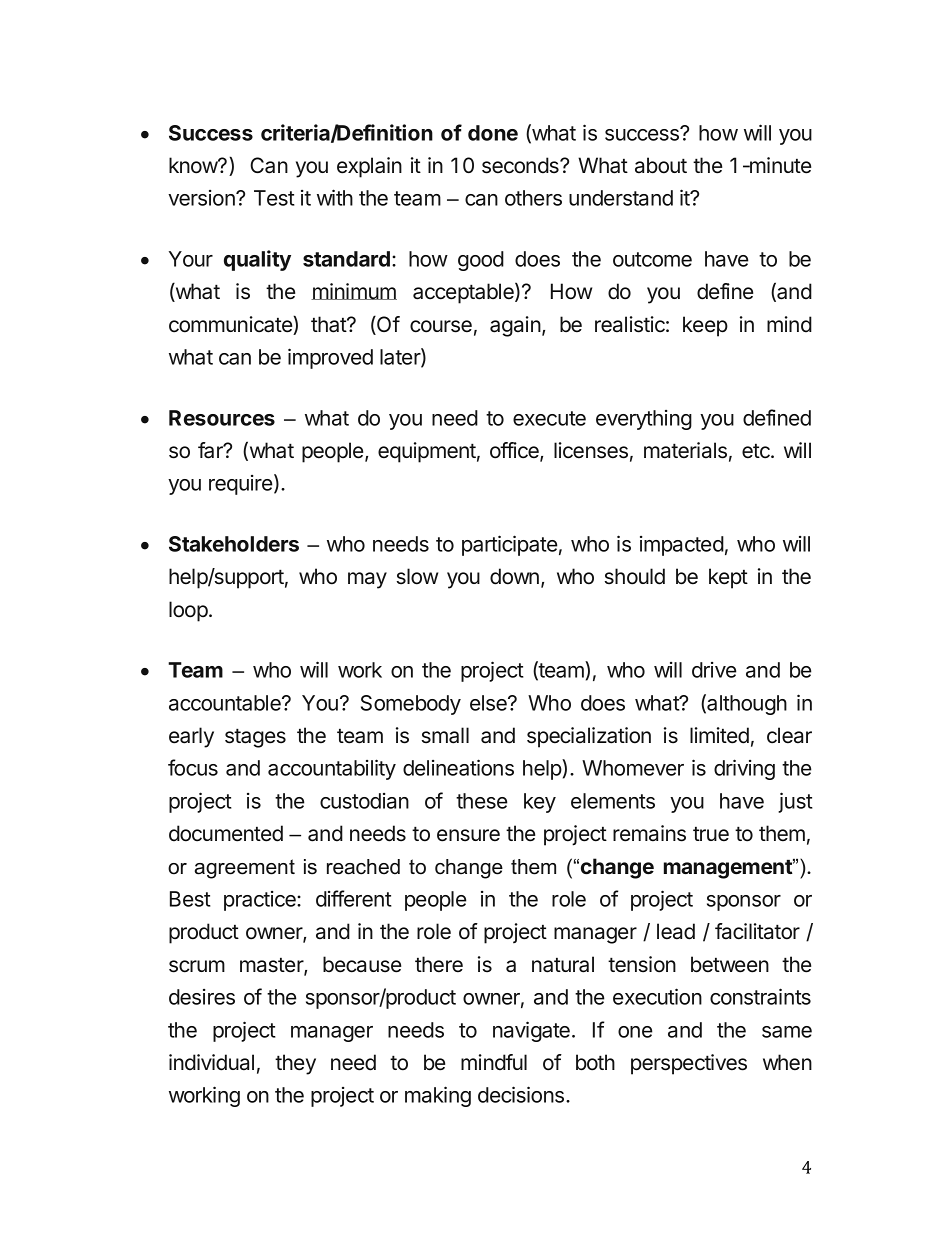 This page has height=1233, width=952. I want to click on seconds, so click(521, 165).
